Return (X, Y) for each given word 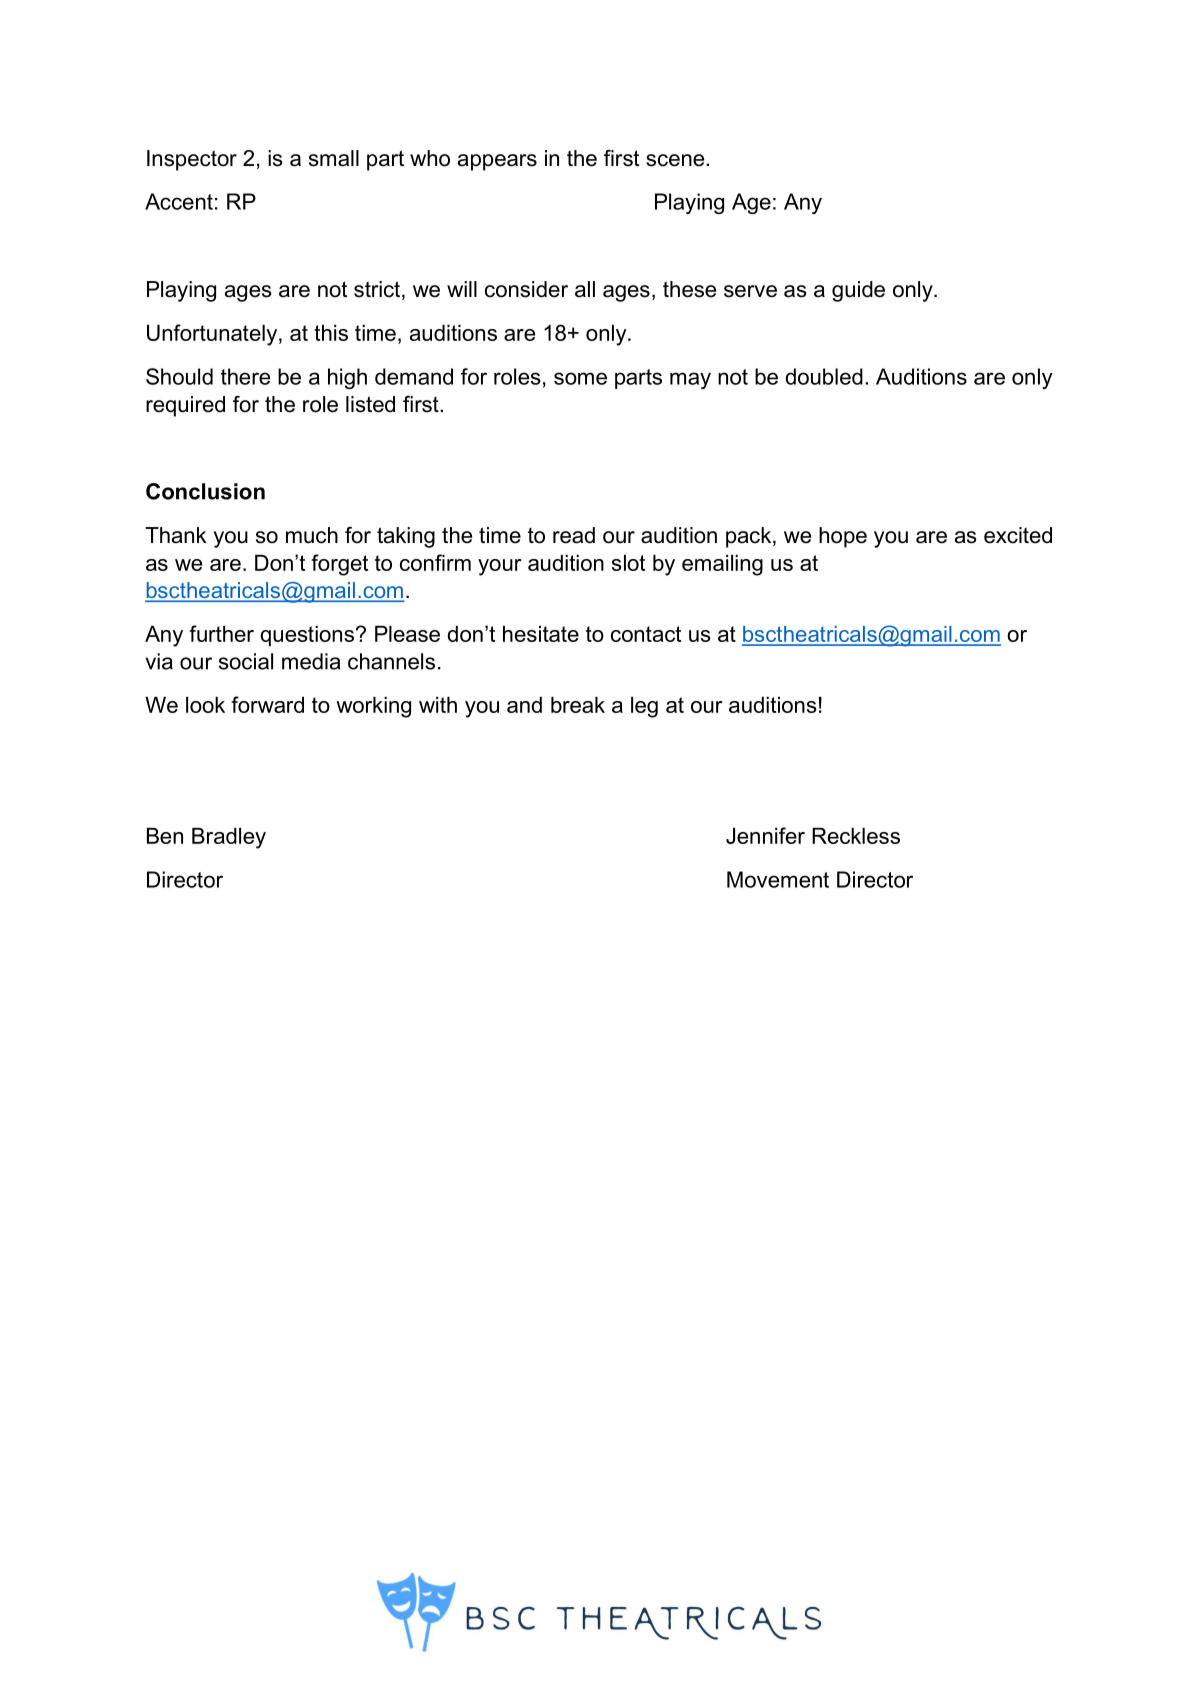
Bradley (229, 838)
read (574, 535)
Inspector (192, 160)
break (578, 705)
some (580, 378)
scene (676, 160)
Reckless (856, 836)
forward (267, 704)
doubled (824, 376)
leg (644, 707)
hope (843, 537)
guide (858, 291)
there (245, 376)
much (312, 535)
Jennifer (765, 835)
